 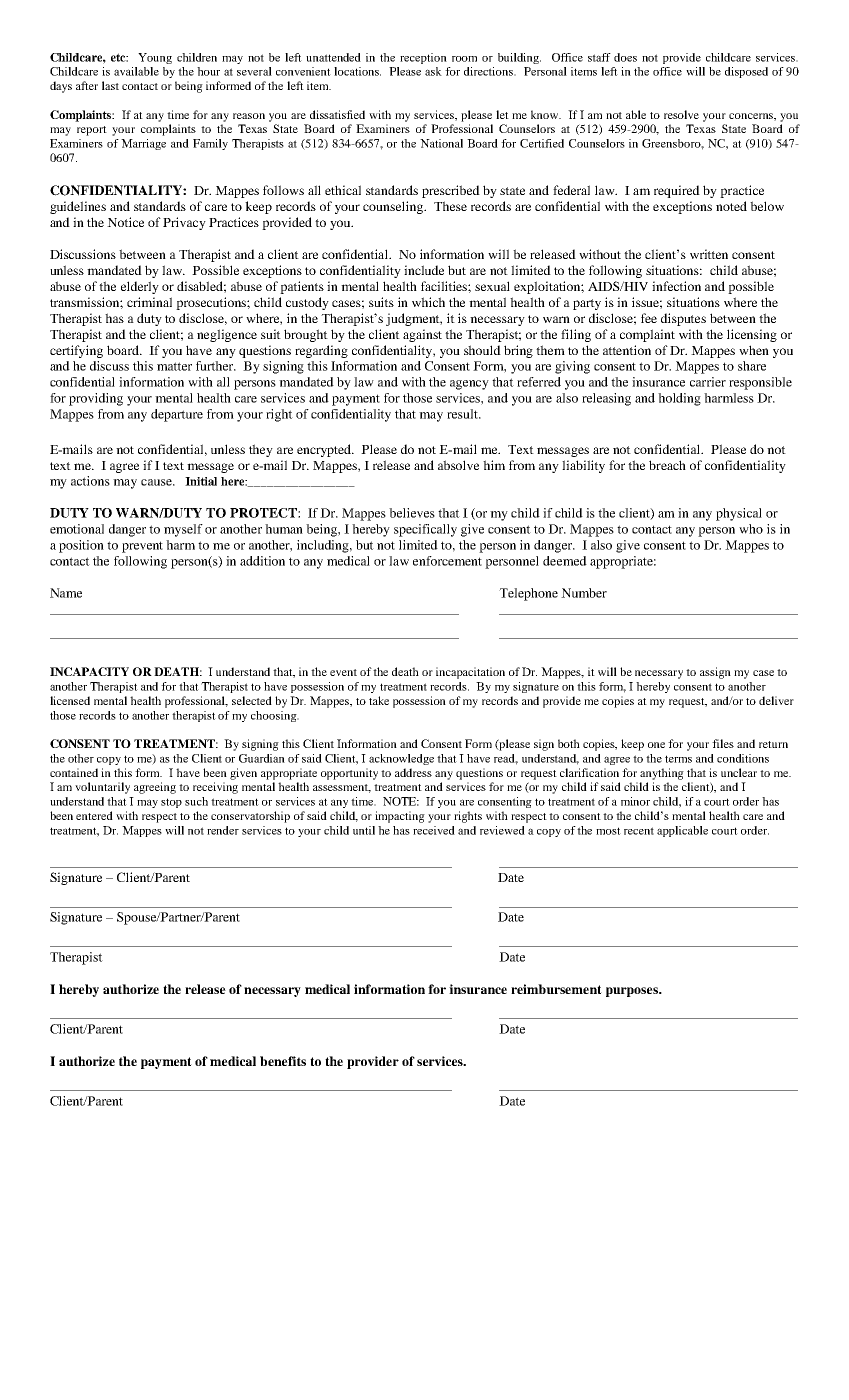 I want to click on last, so click(x=110, y=85).
